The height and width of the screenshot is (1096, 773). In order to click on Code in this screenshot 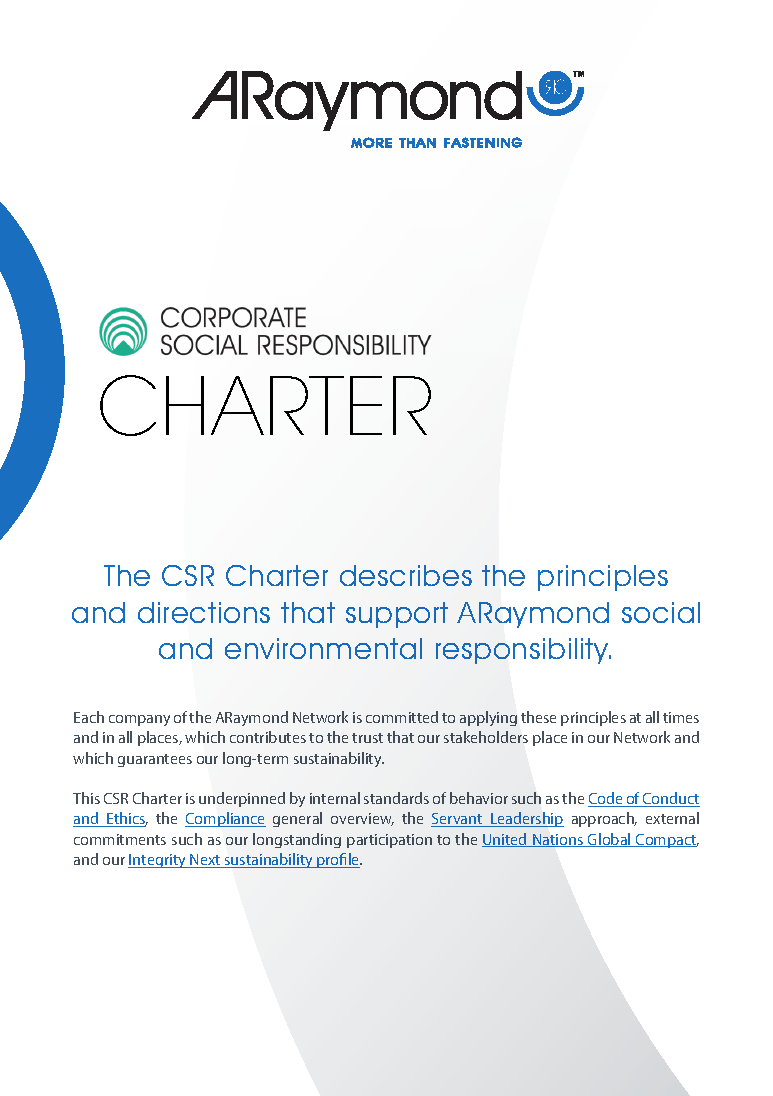, I will do `click(606, 799)`.
